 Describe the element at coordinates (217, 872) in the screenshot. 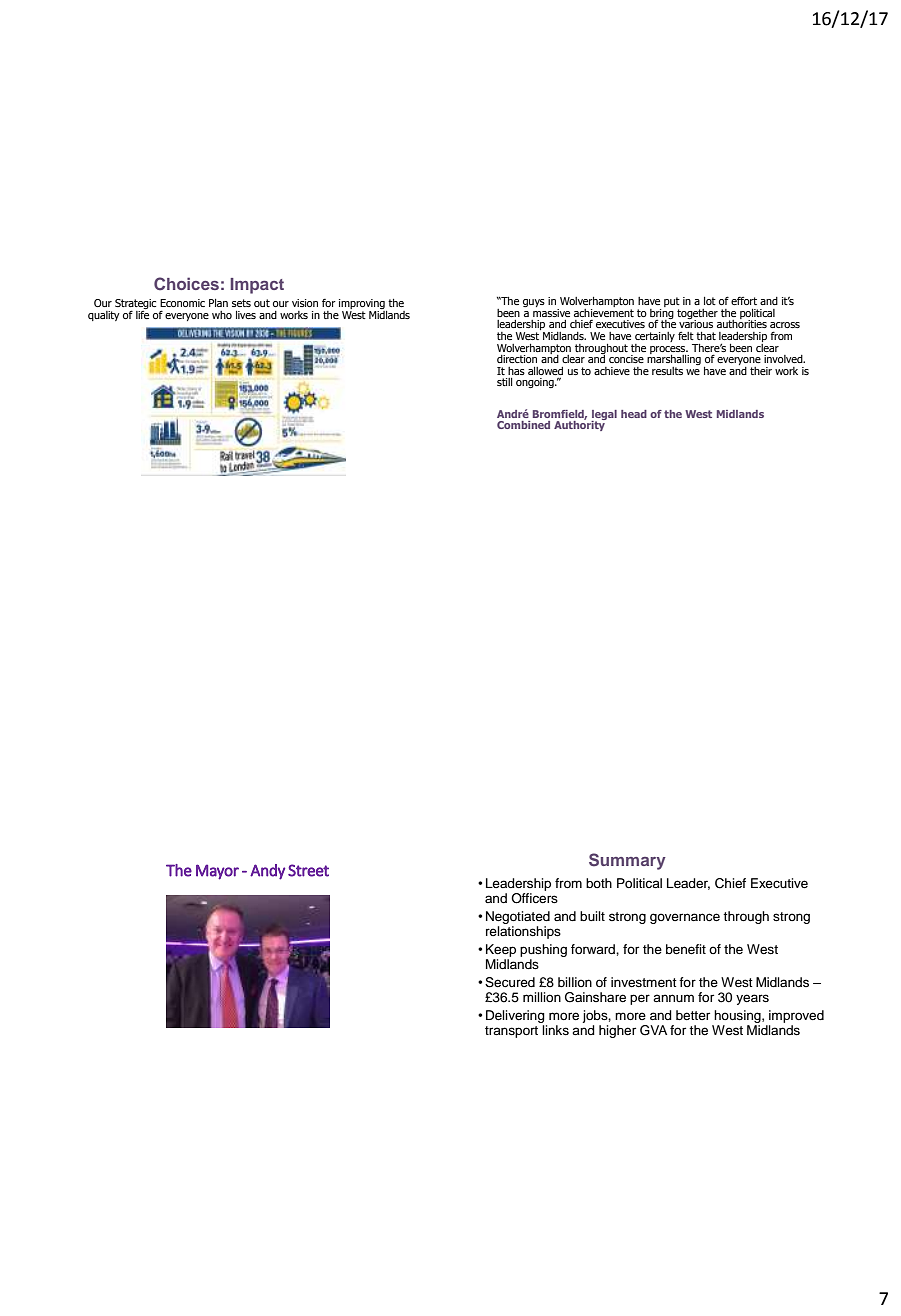

I see `Mayor` at that location.
